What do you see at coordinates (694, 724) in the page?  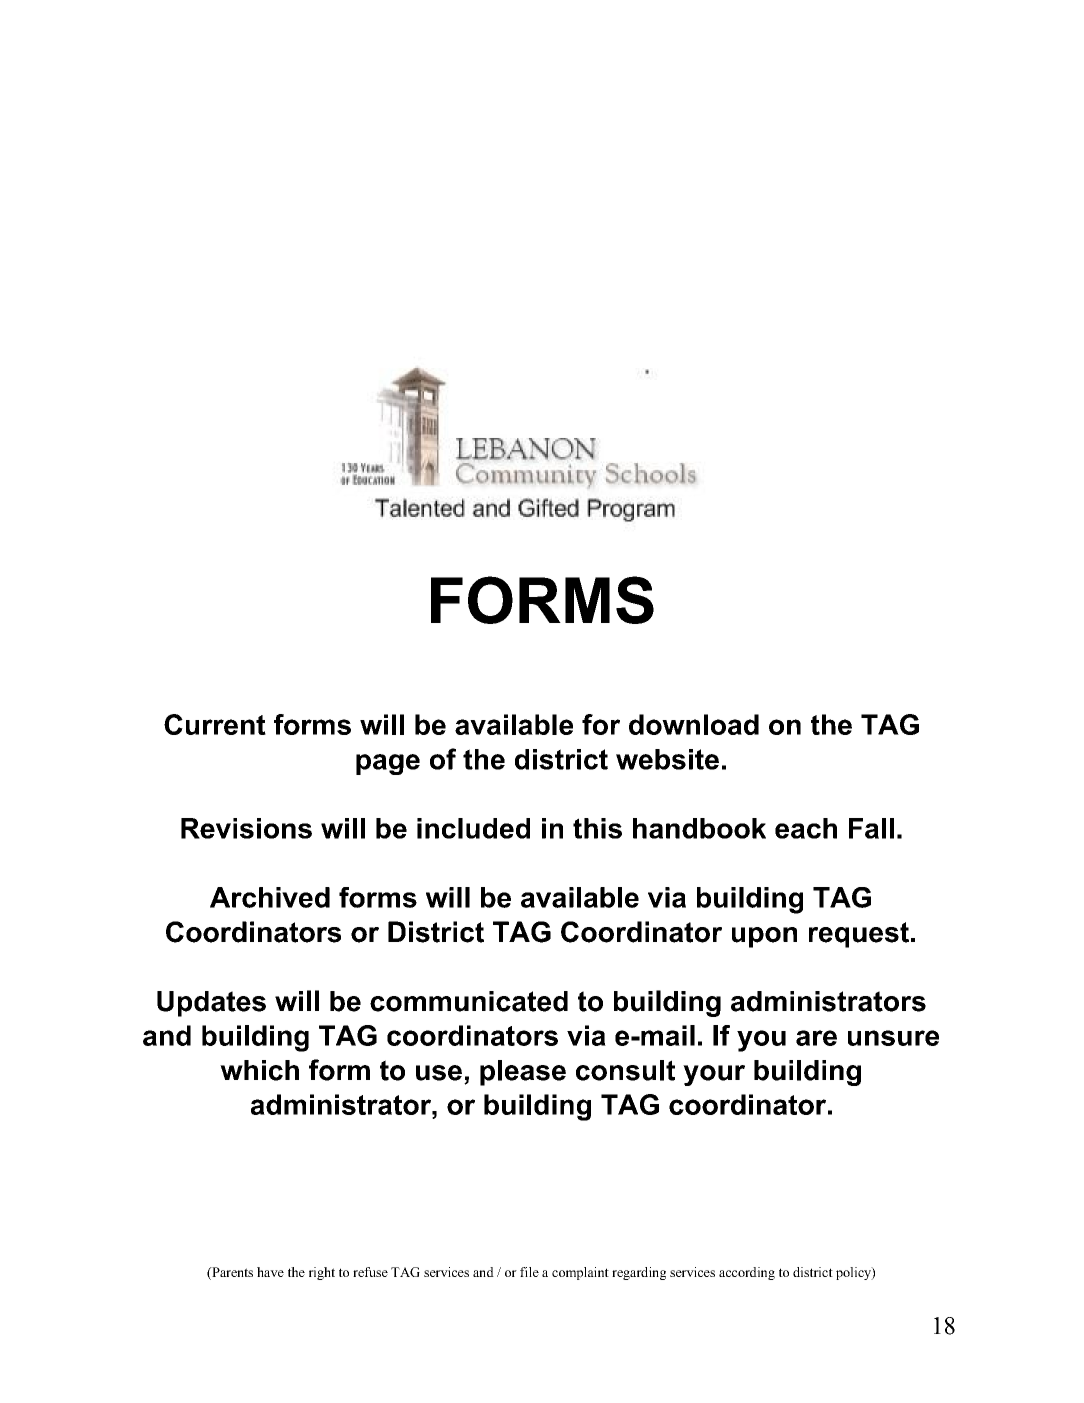 I see `download` at bounding box center [694, 724].
